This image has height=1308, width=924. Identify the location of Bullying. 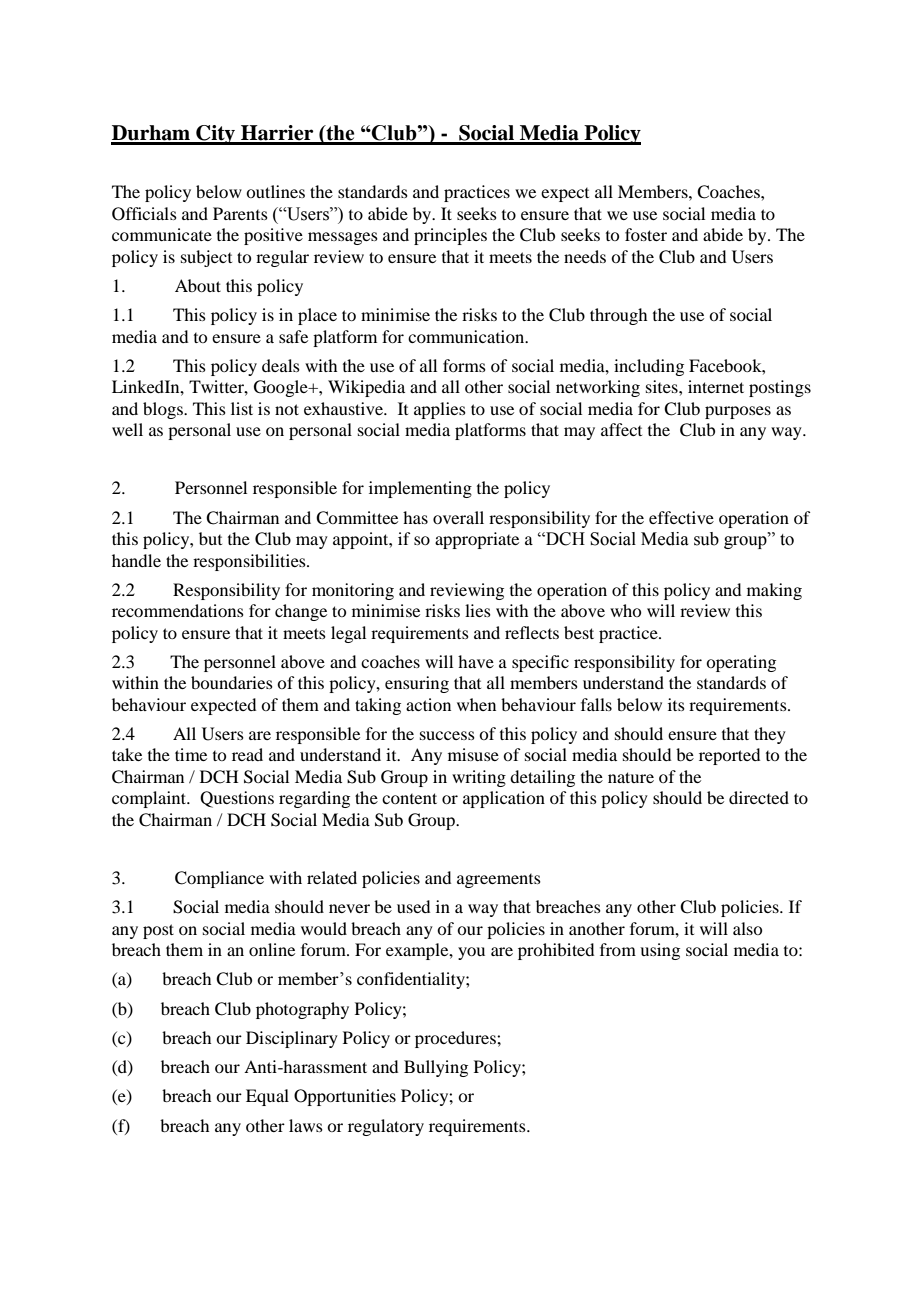
(436, 1068).
